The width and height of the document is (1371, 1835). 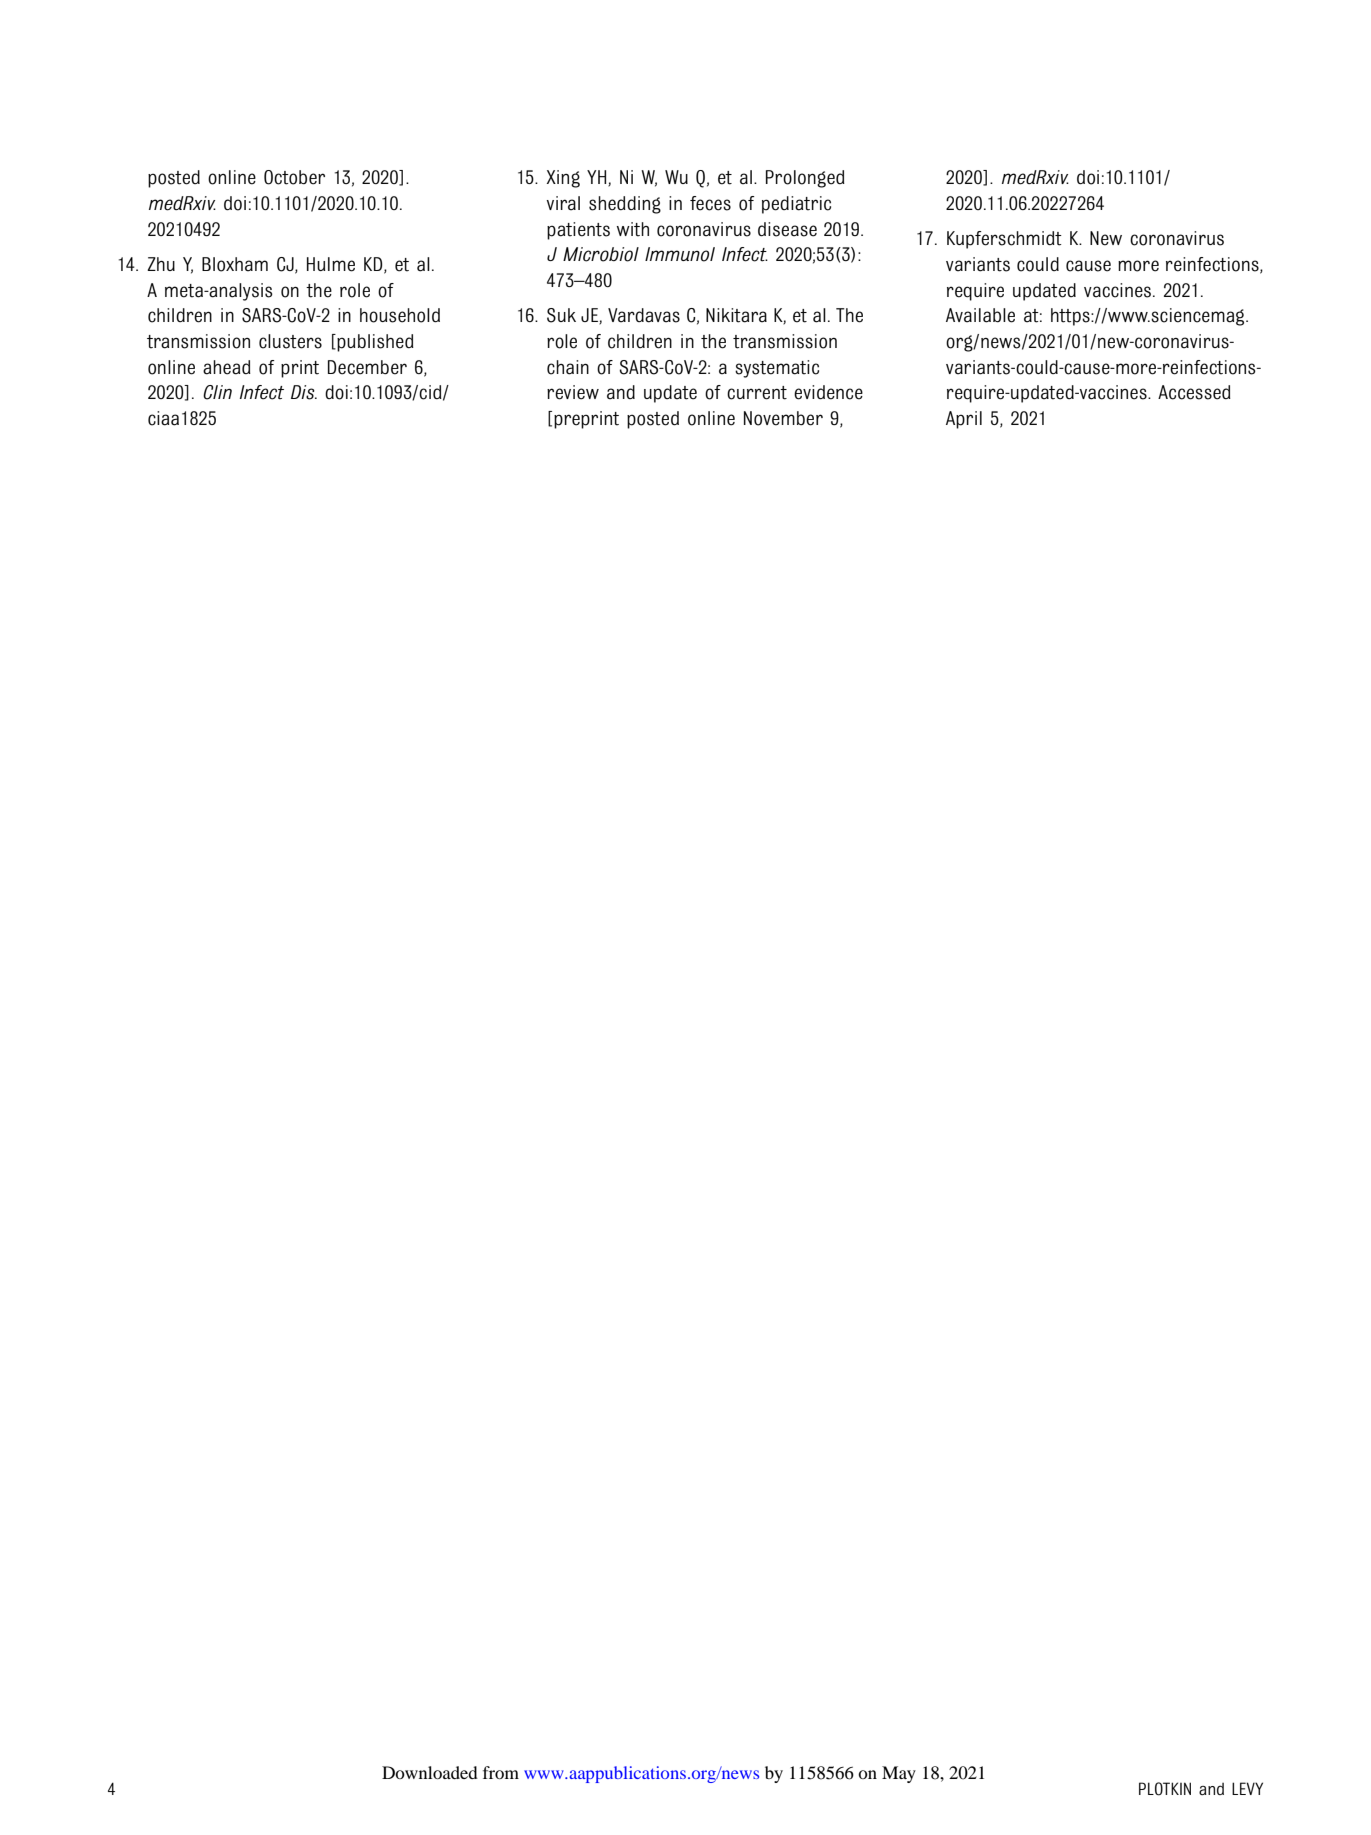 What do you see at coordinates (430, 1772) in the document?
I see `Downloaded` at bounding box center [430, 1772].
